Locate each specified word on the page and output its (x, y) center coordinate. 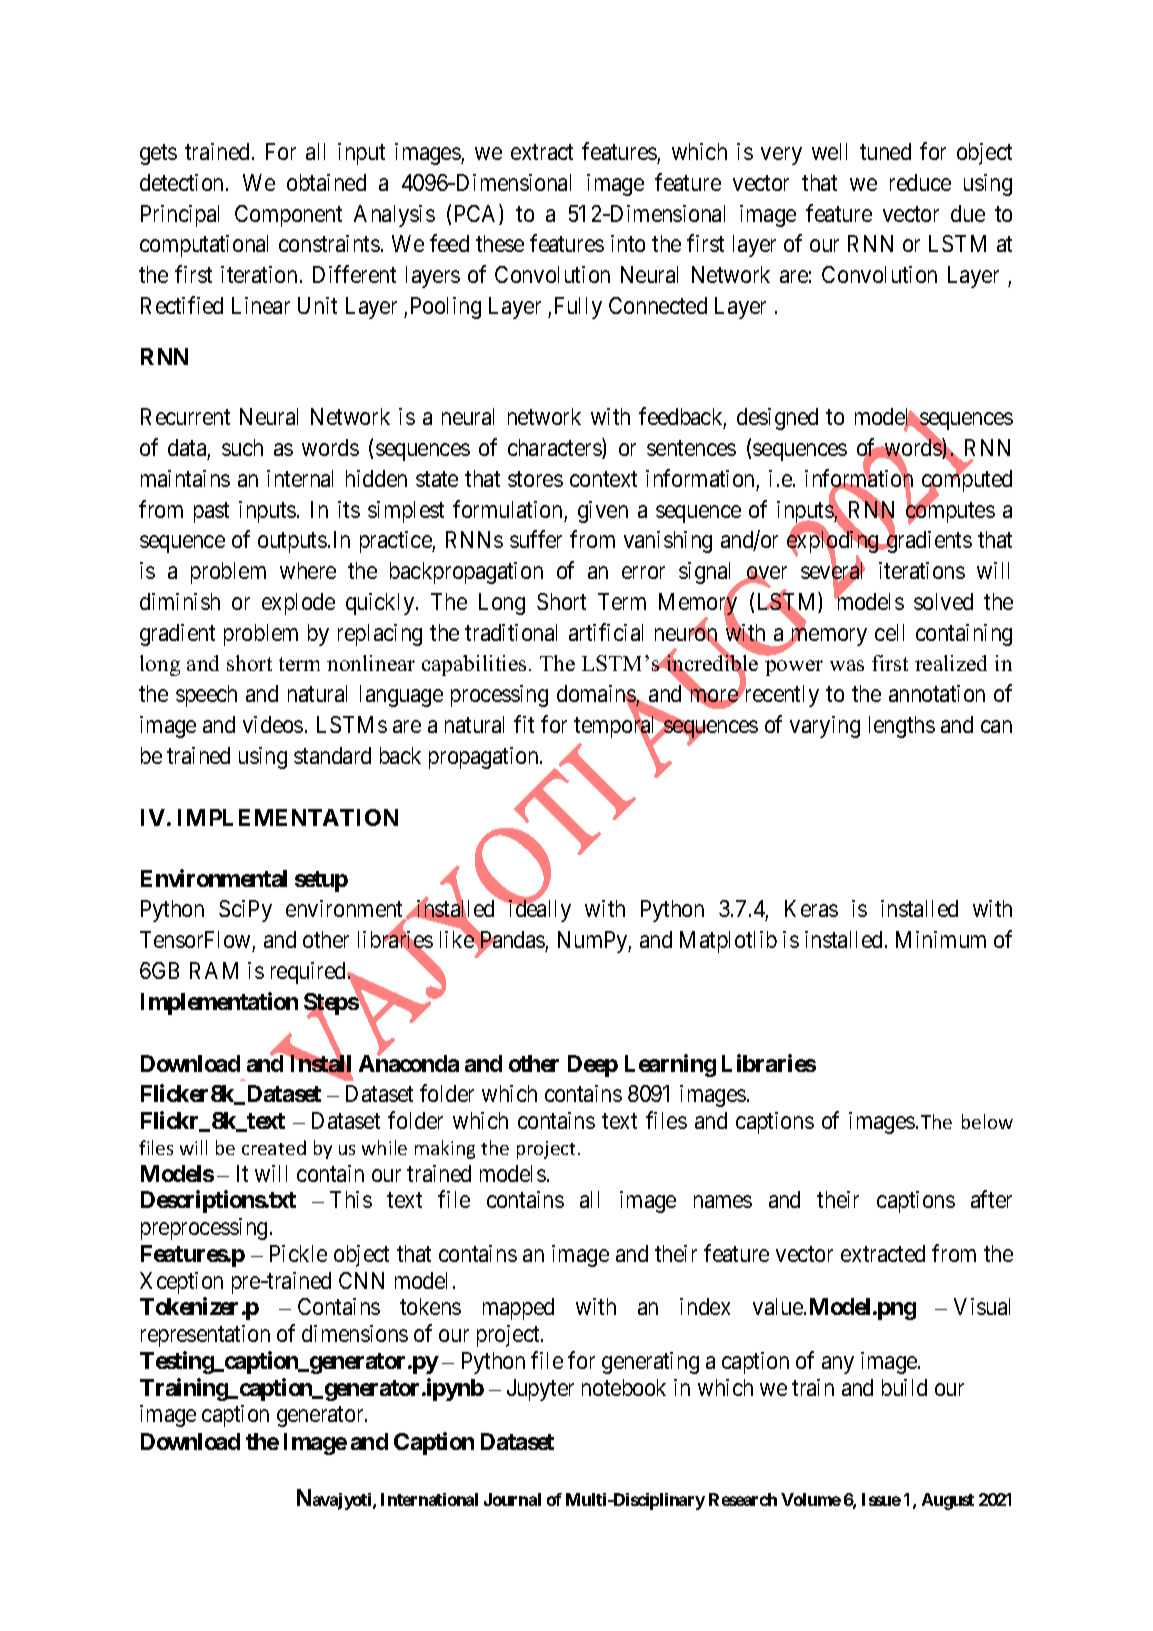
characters (555, 448)
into (628, 243)
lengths (902, 727)
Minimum (941, 939)
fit (524, 724)
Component (288, 216)
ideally (538, 911)
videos (273, 724)
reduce (920, 182)
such (242, 447)
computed (967, 482)
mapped (518, 1309)
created (274, 1147)
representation (205, 1336)
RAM (214, 970)
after (991, 1199)
